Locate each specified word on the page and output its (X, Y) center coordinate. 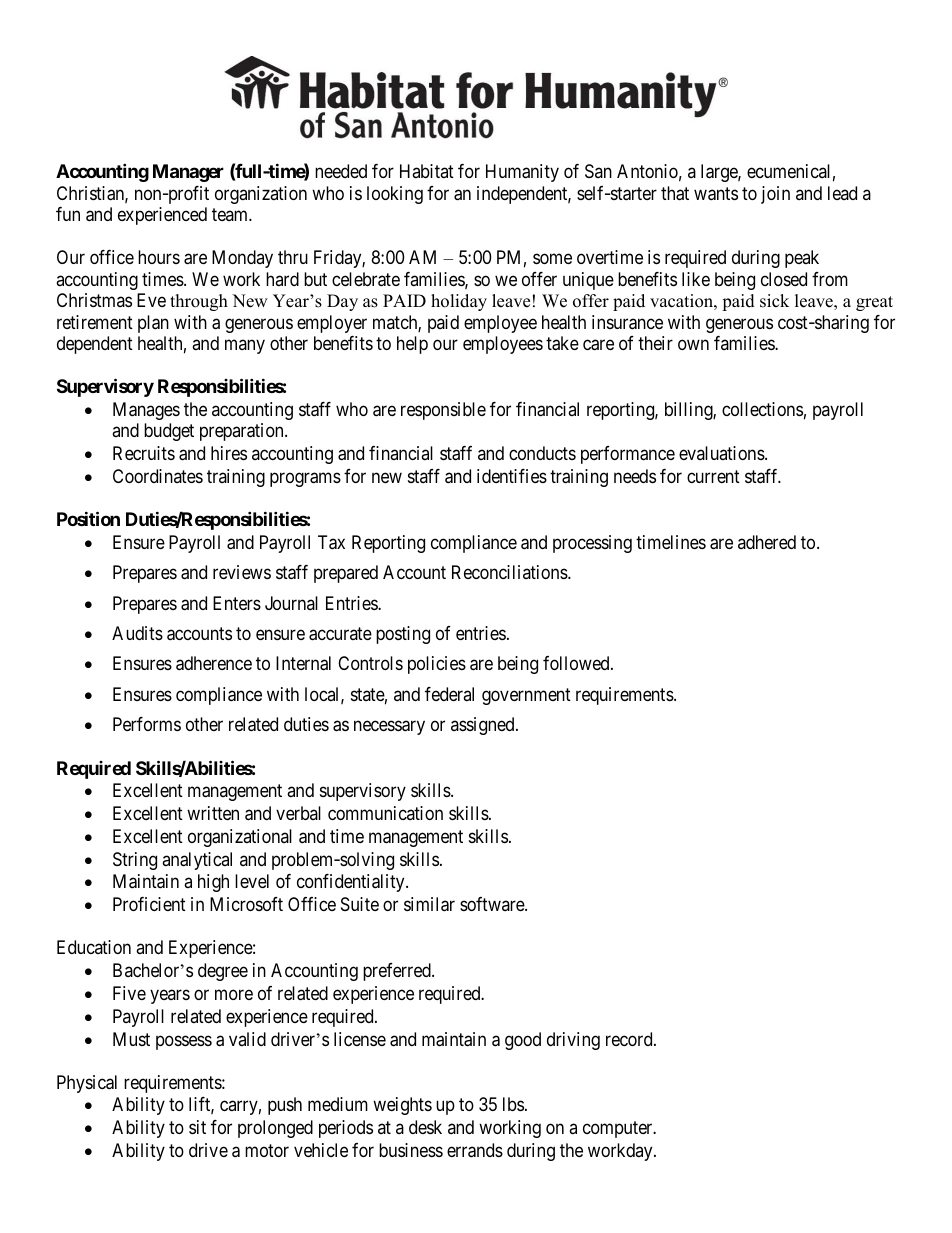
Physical (87, 1084)
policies (437, 665)
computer (619, 1129)
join (775, 195)
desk (425, 1127)
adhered (767, 542)
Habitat (427, 171)
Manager (188, 173)
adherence (214, 663)
